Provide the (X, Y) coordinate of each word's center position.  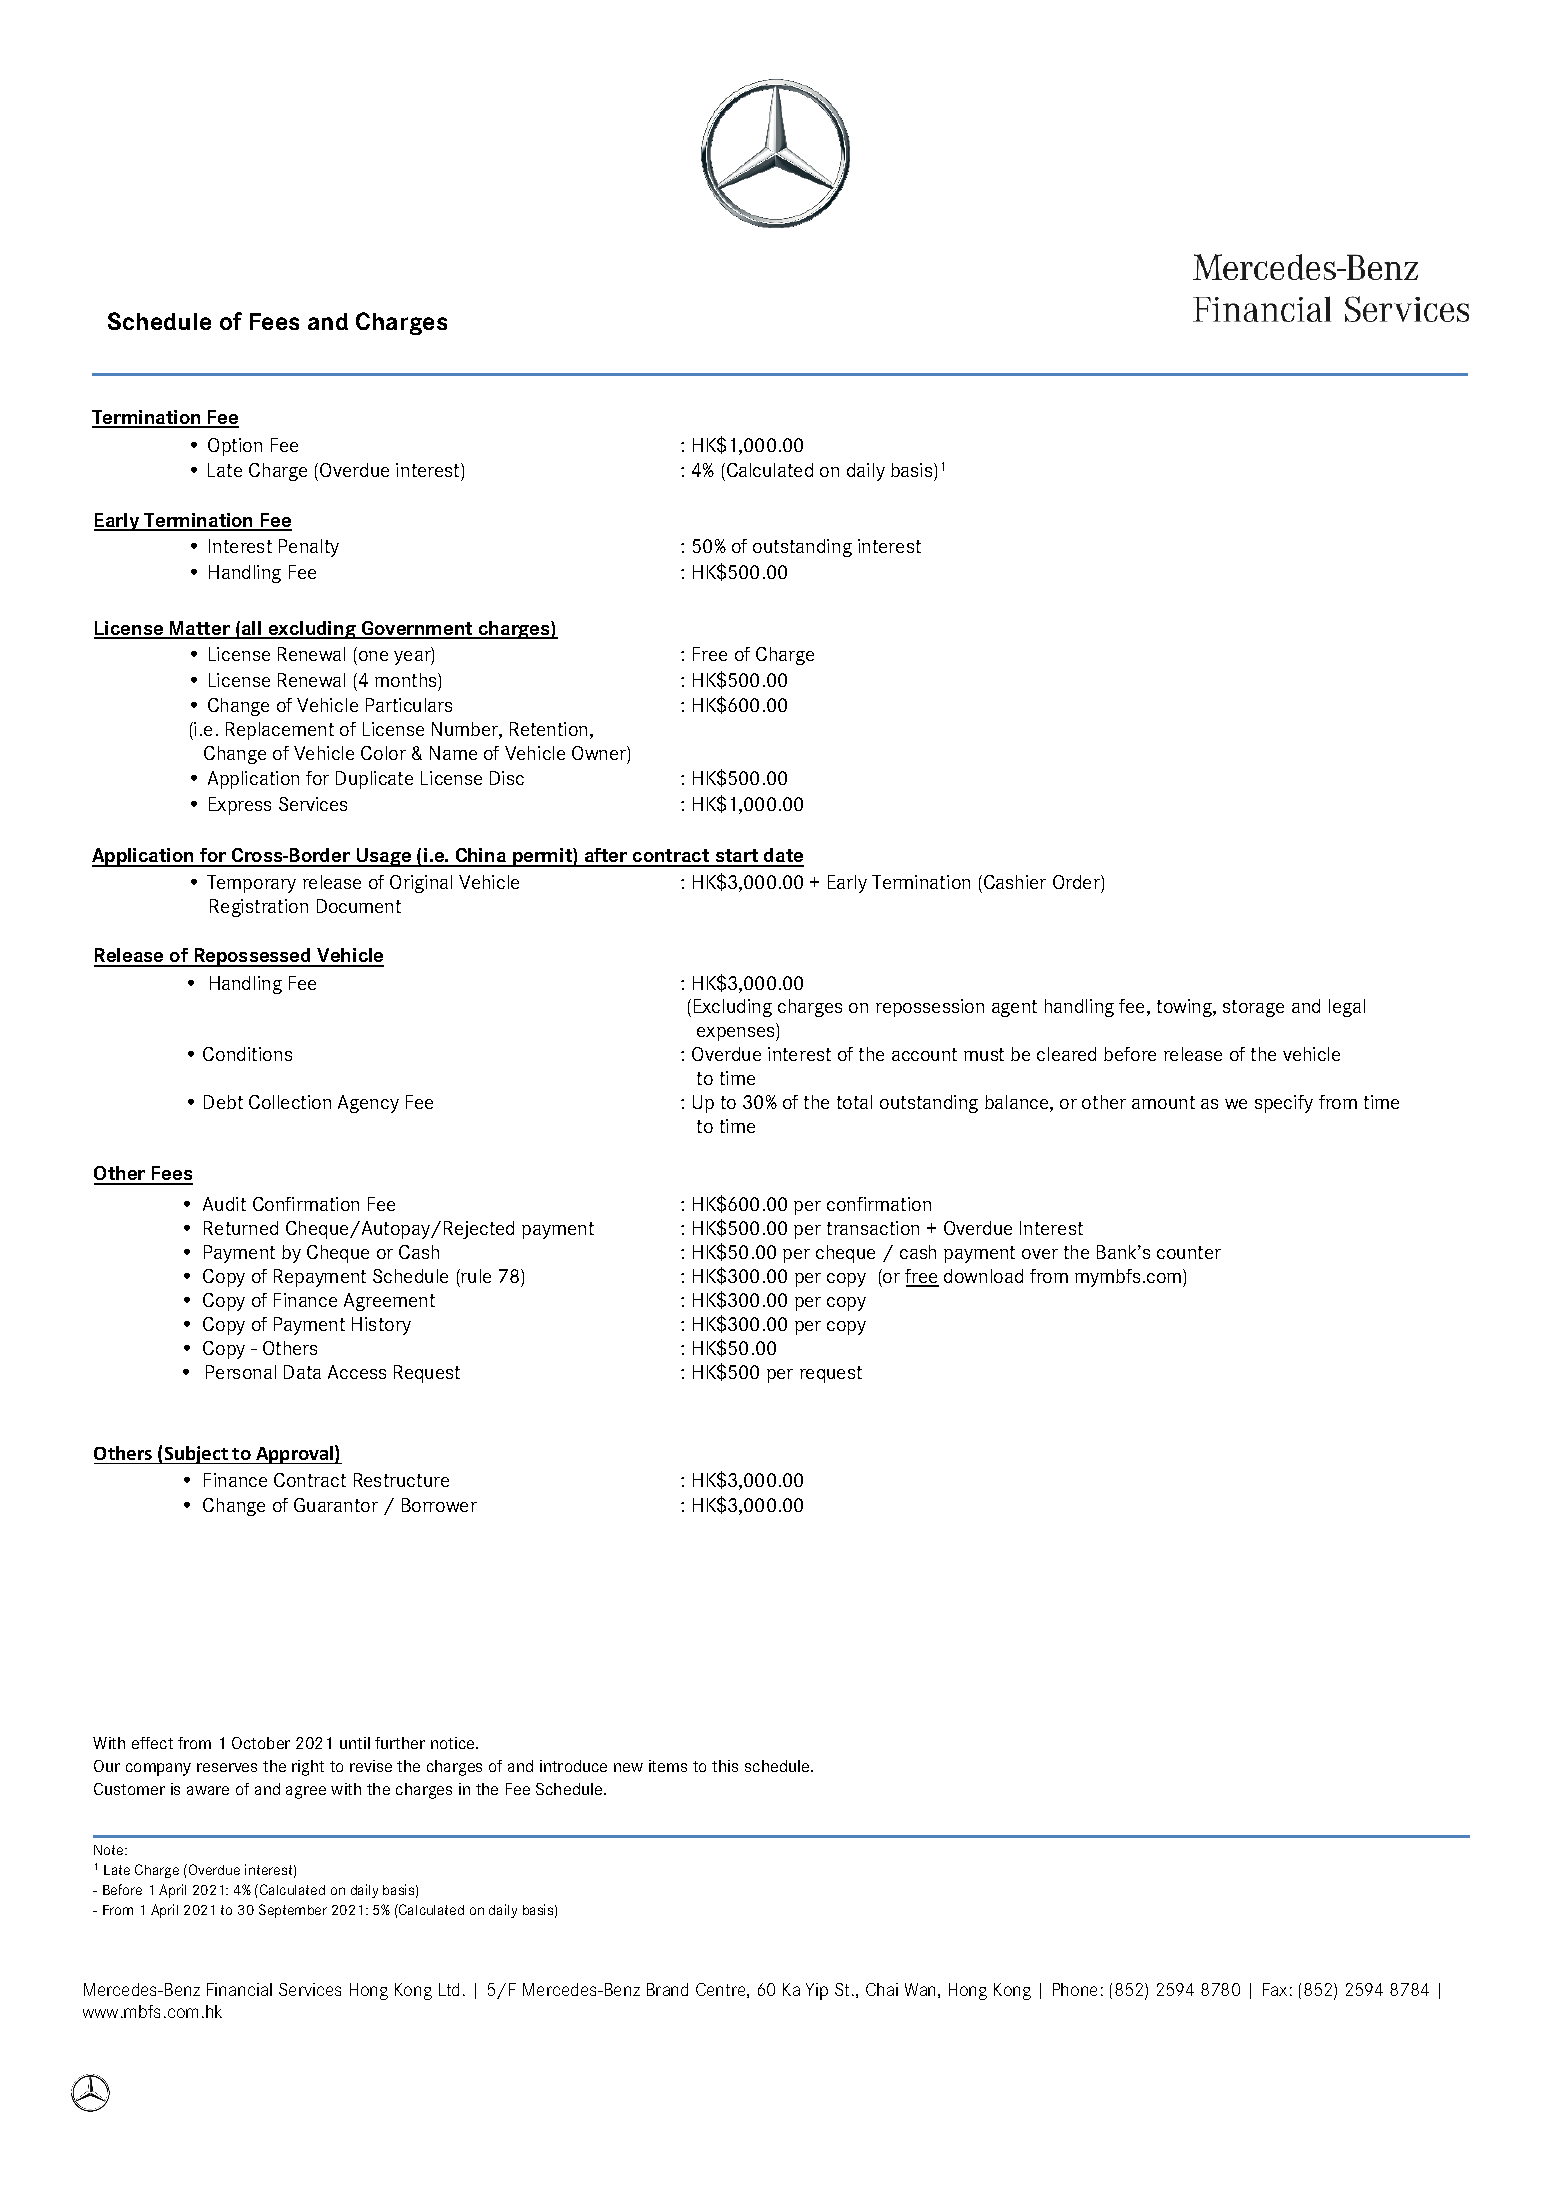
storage (1253, 1008)
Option (235, 447)
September (293, 1911)
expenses (737, 1034)
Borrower (439, 1505)
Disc (507, 778)
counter (1189, 1252)
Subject (196, 1455)
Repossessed (252, 957)
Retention (548, 729)
